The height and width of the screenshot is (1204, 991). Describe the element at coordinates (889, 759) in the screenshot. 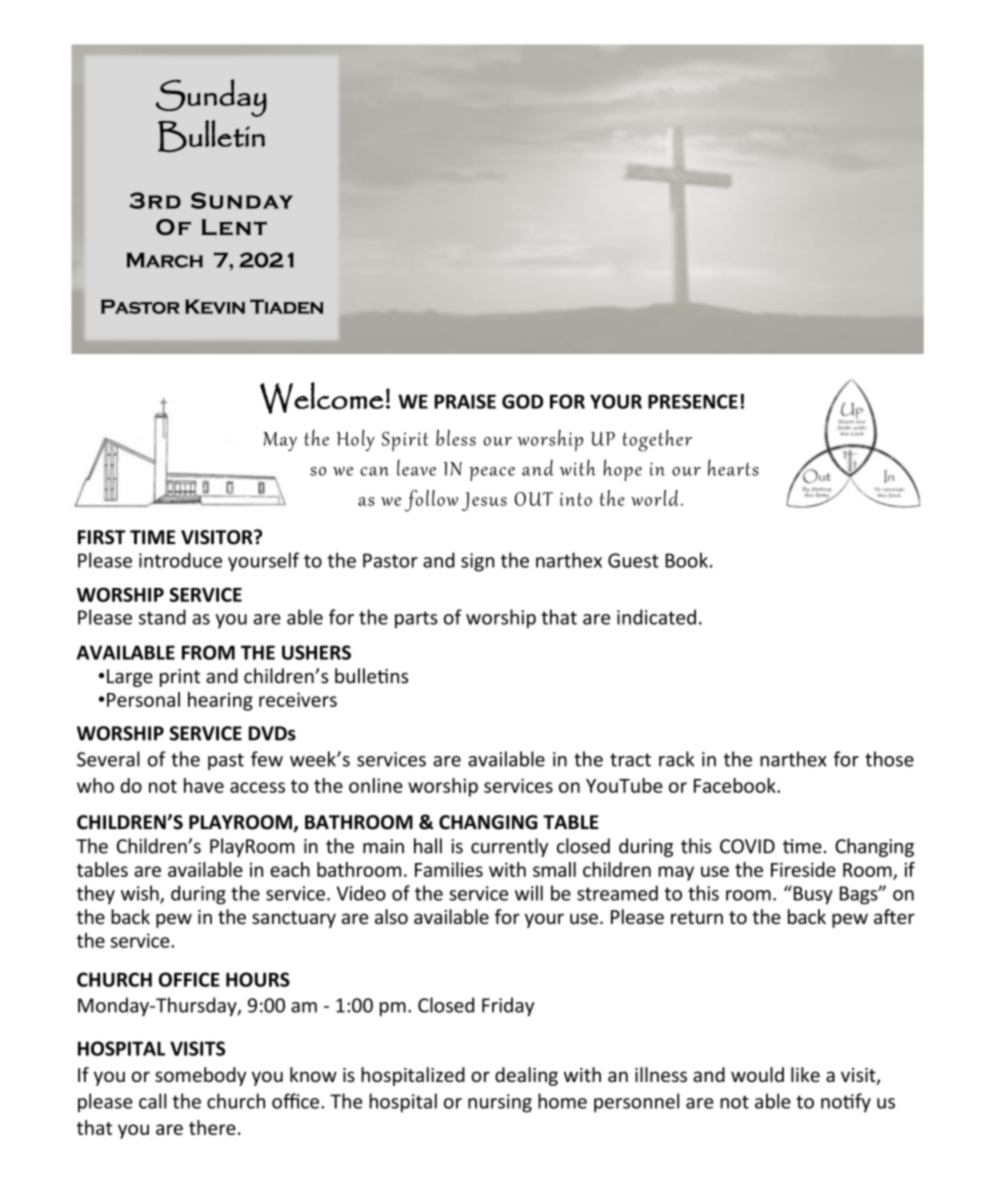

I see `those` at that location.
